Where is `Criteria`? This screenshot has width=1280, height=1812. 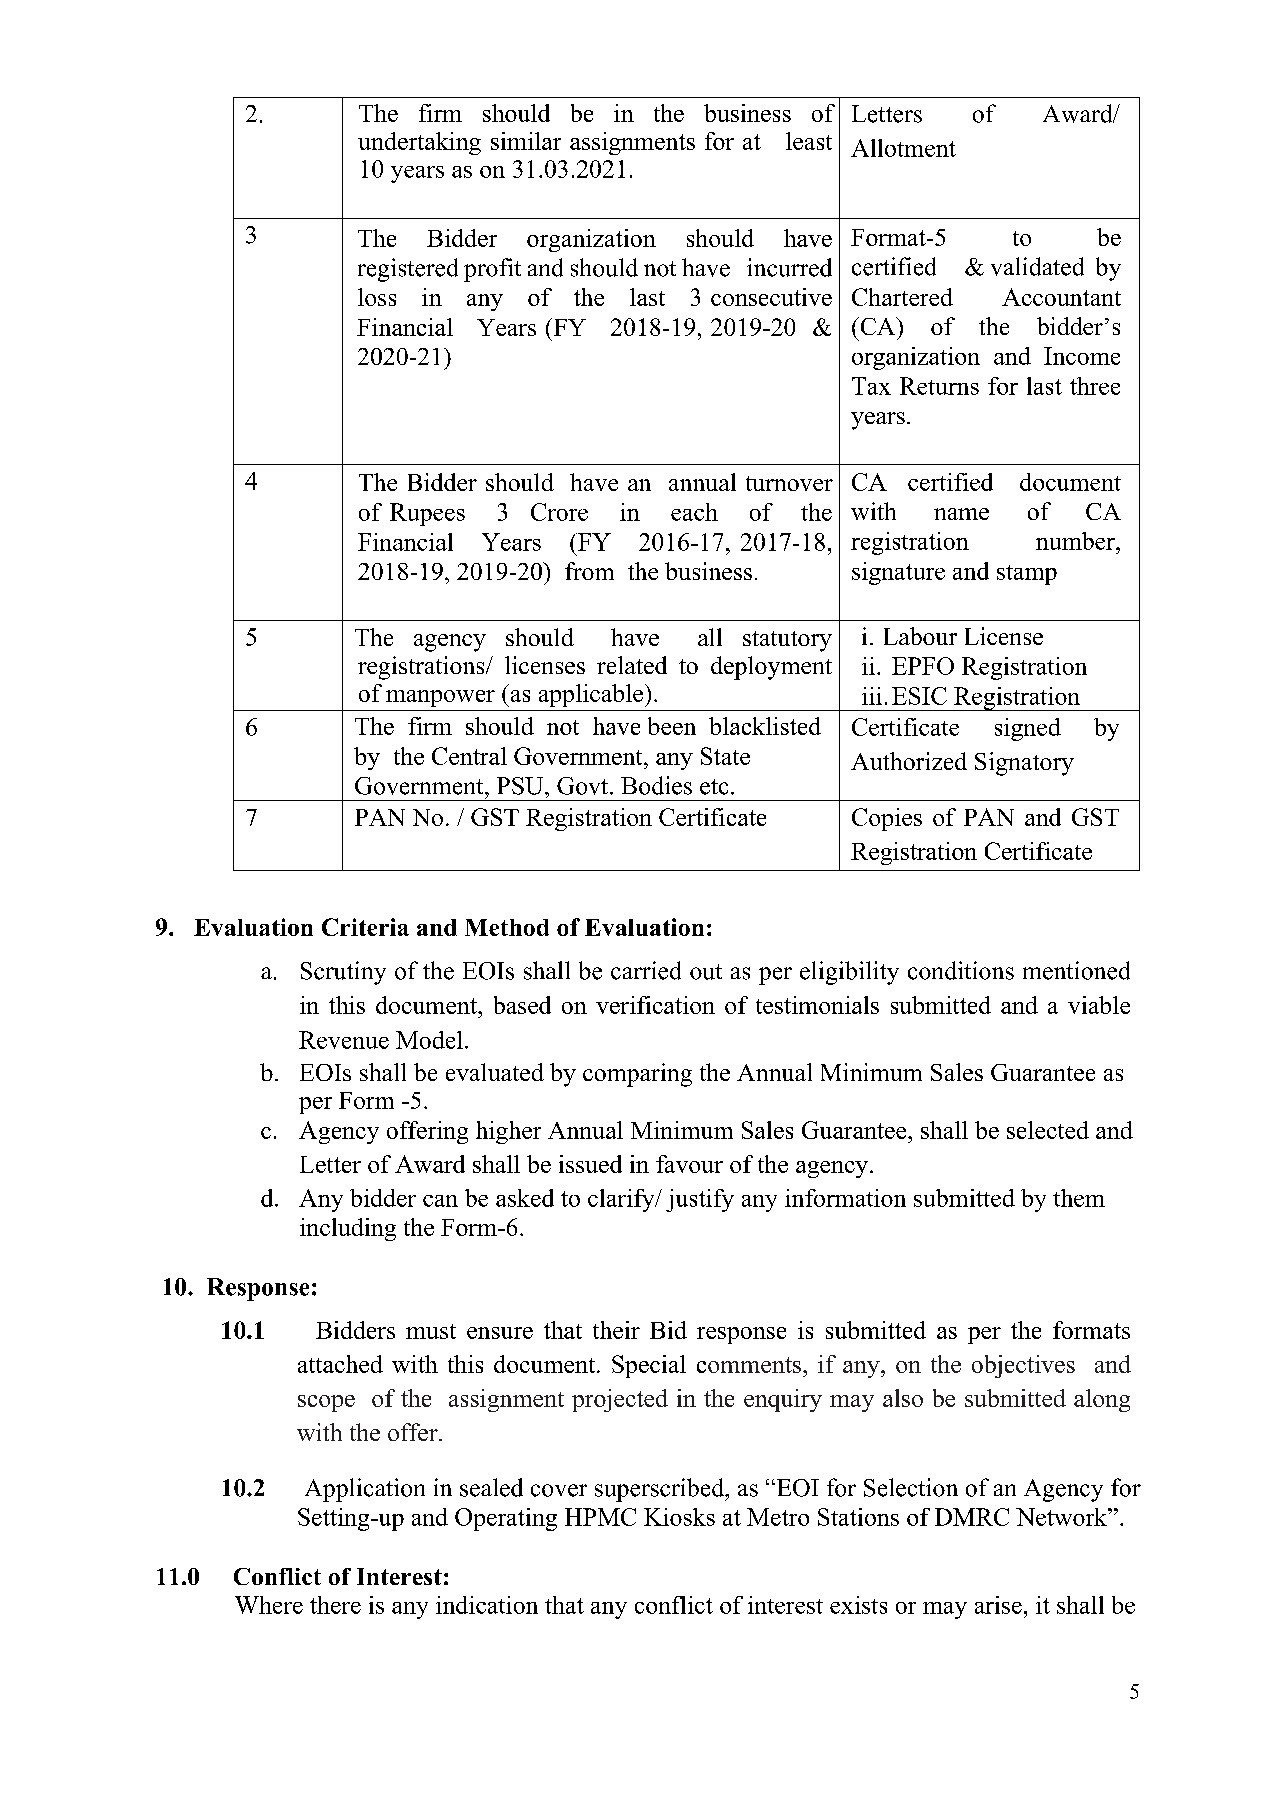 Criteria is located at coordinates (365, 927).
